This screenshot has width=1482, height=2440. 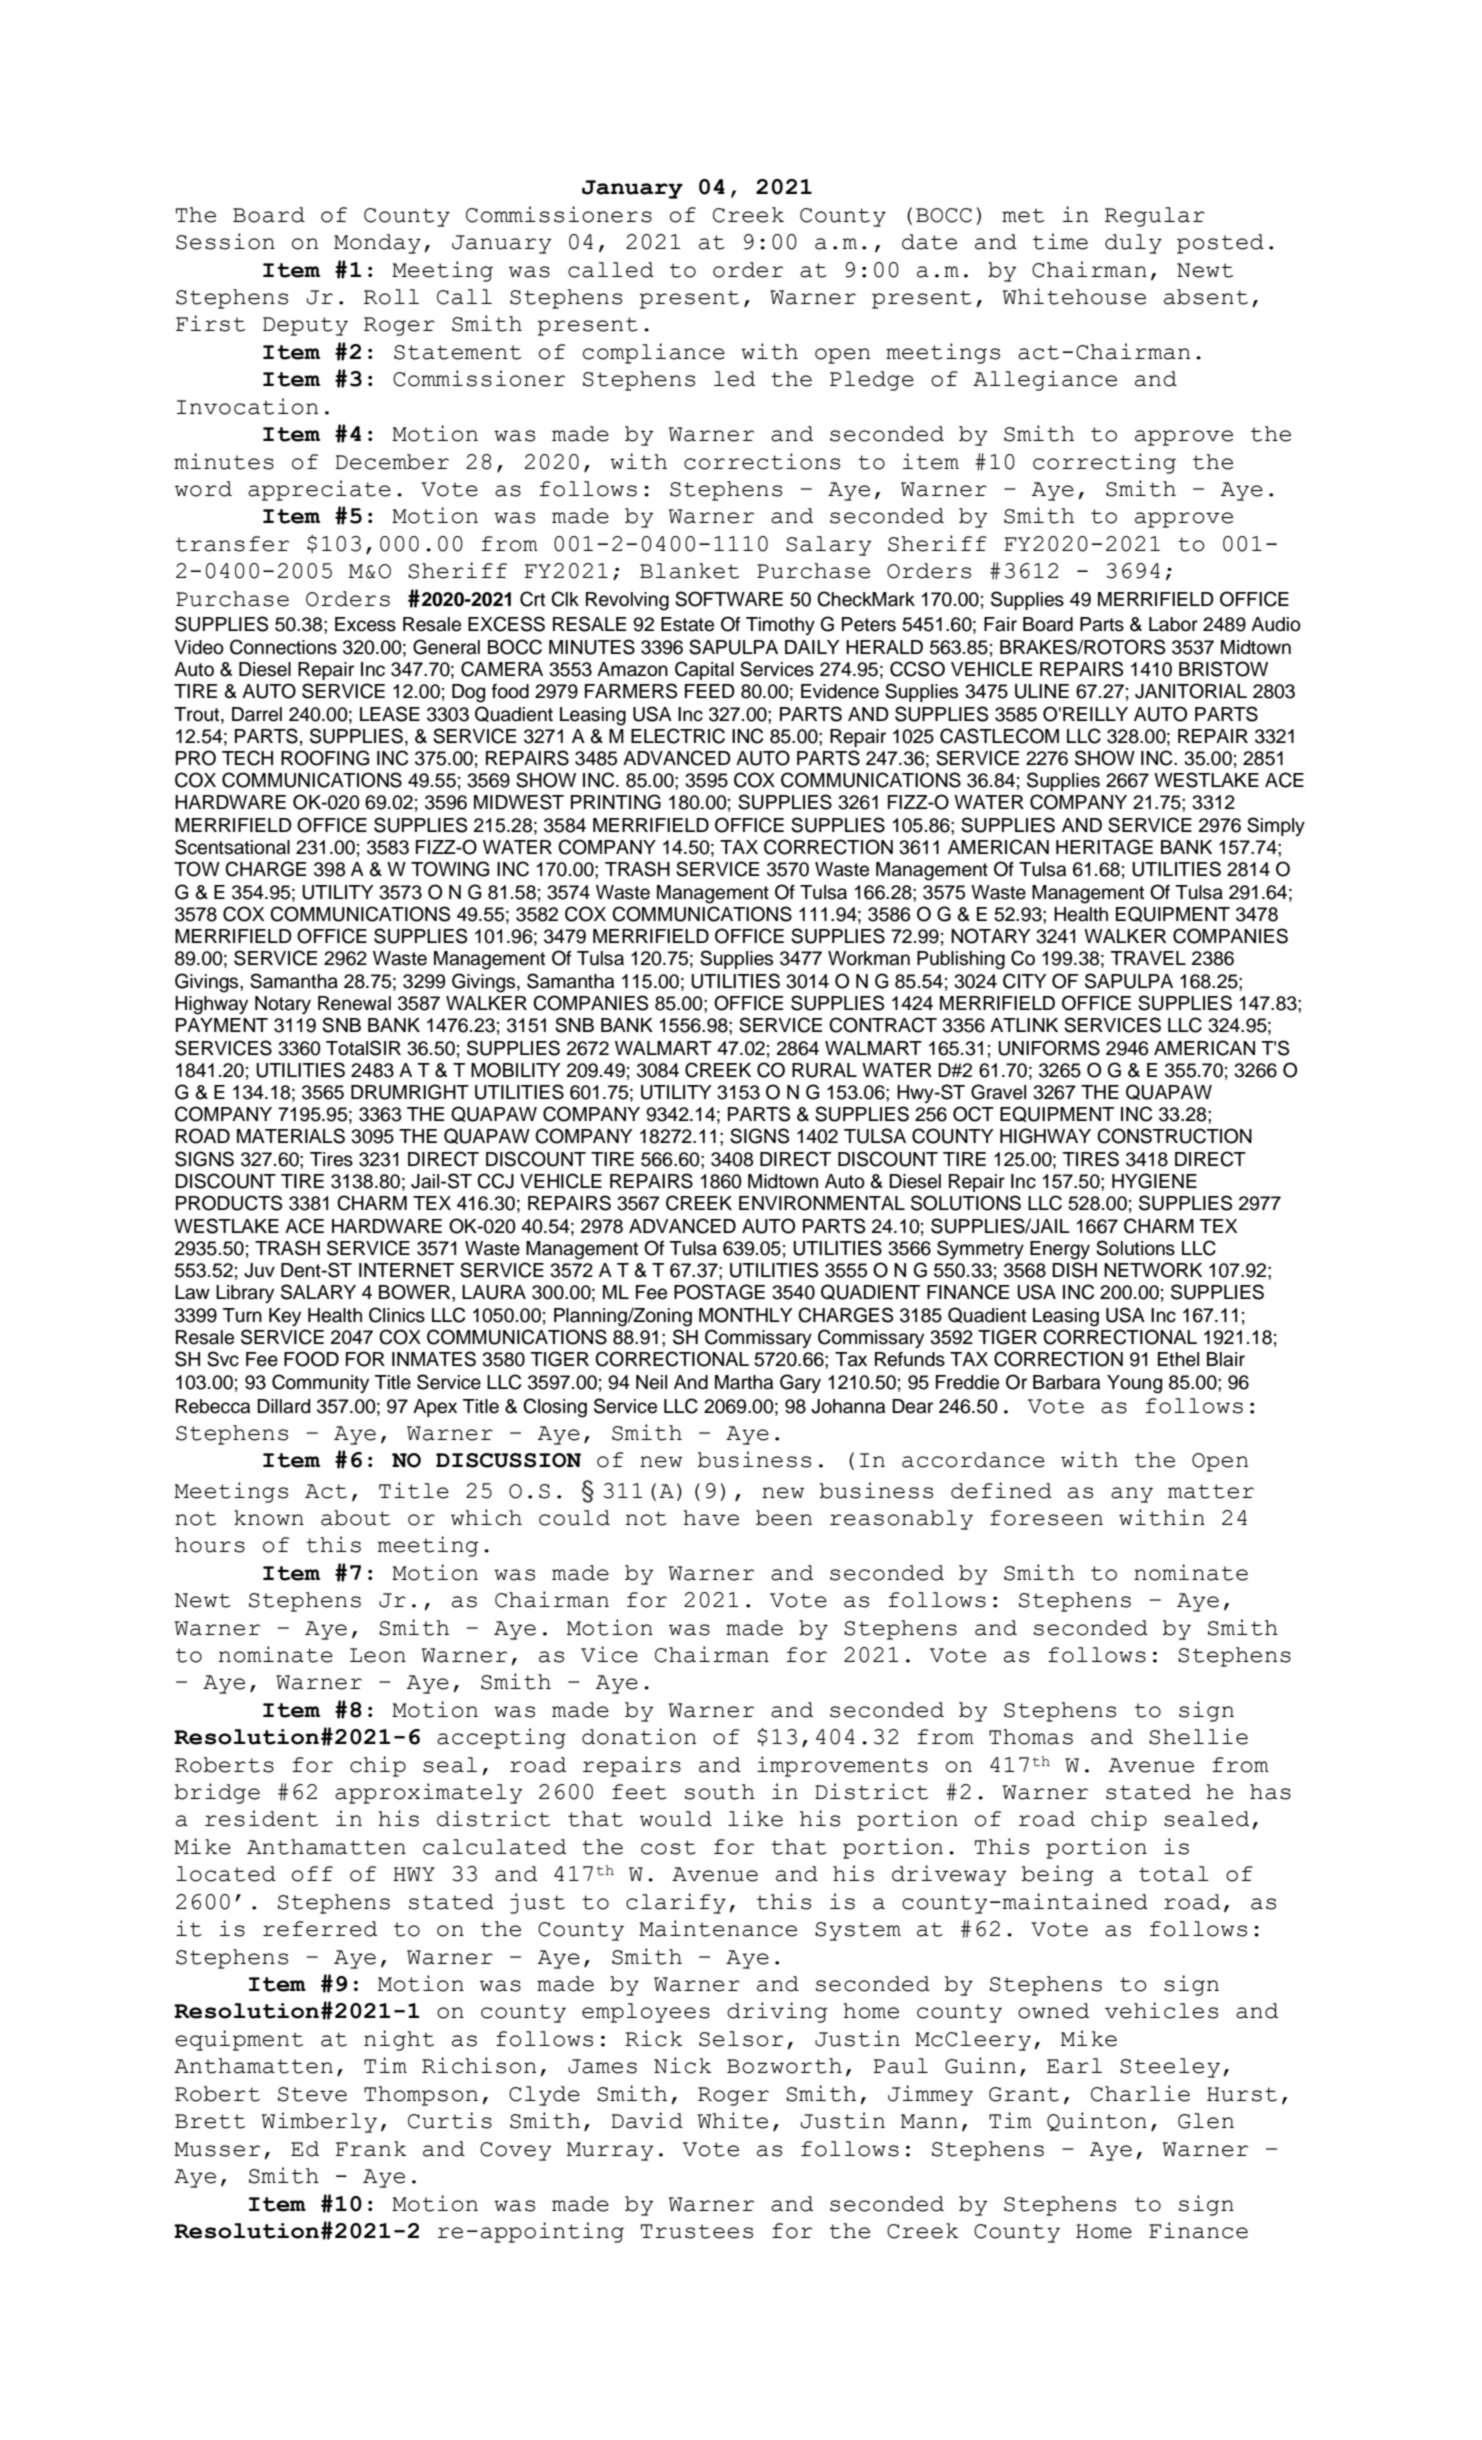 I want to click on POSTAGE, so click(x=719, y=1292).
